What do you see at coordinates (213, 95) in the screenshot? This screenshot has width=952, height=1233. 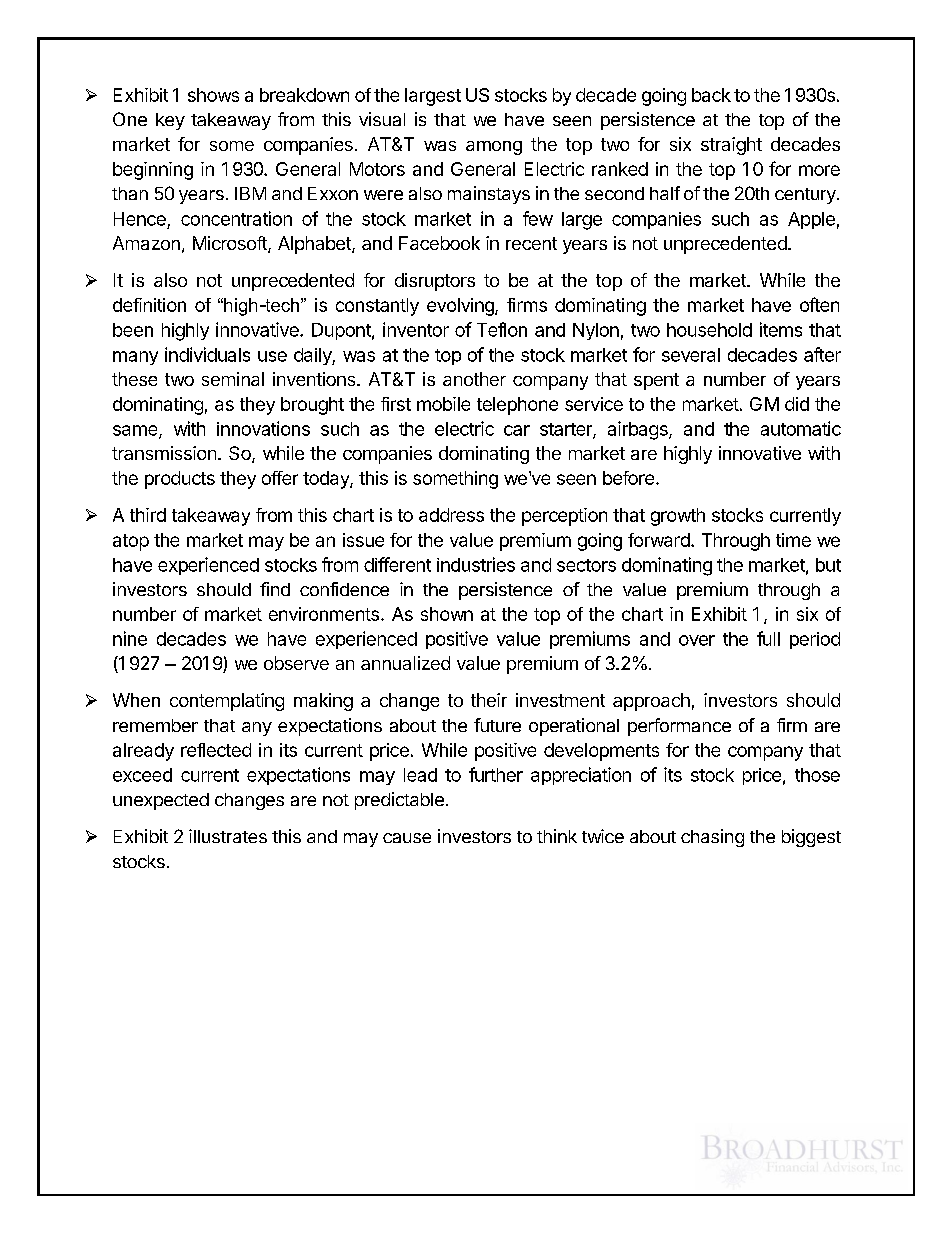 I see `shows` at bounding box center [213, 95].
